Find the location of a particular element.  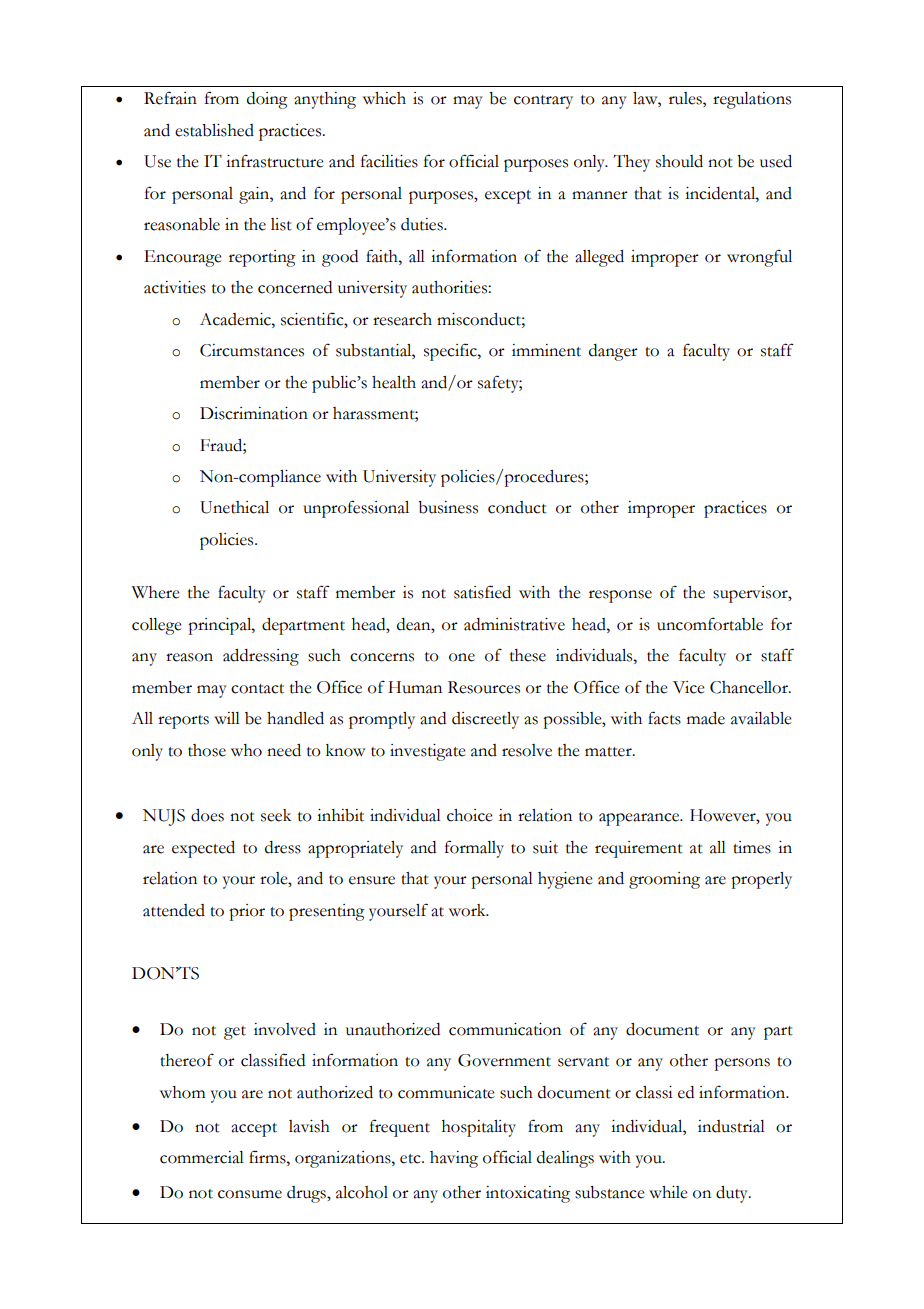

contact is located at coordinates (257, 689).
